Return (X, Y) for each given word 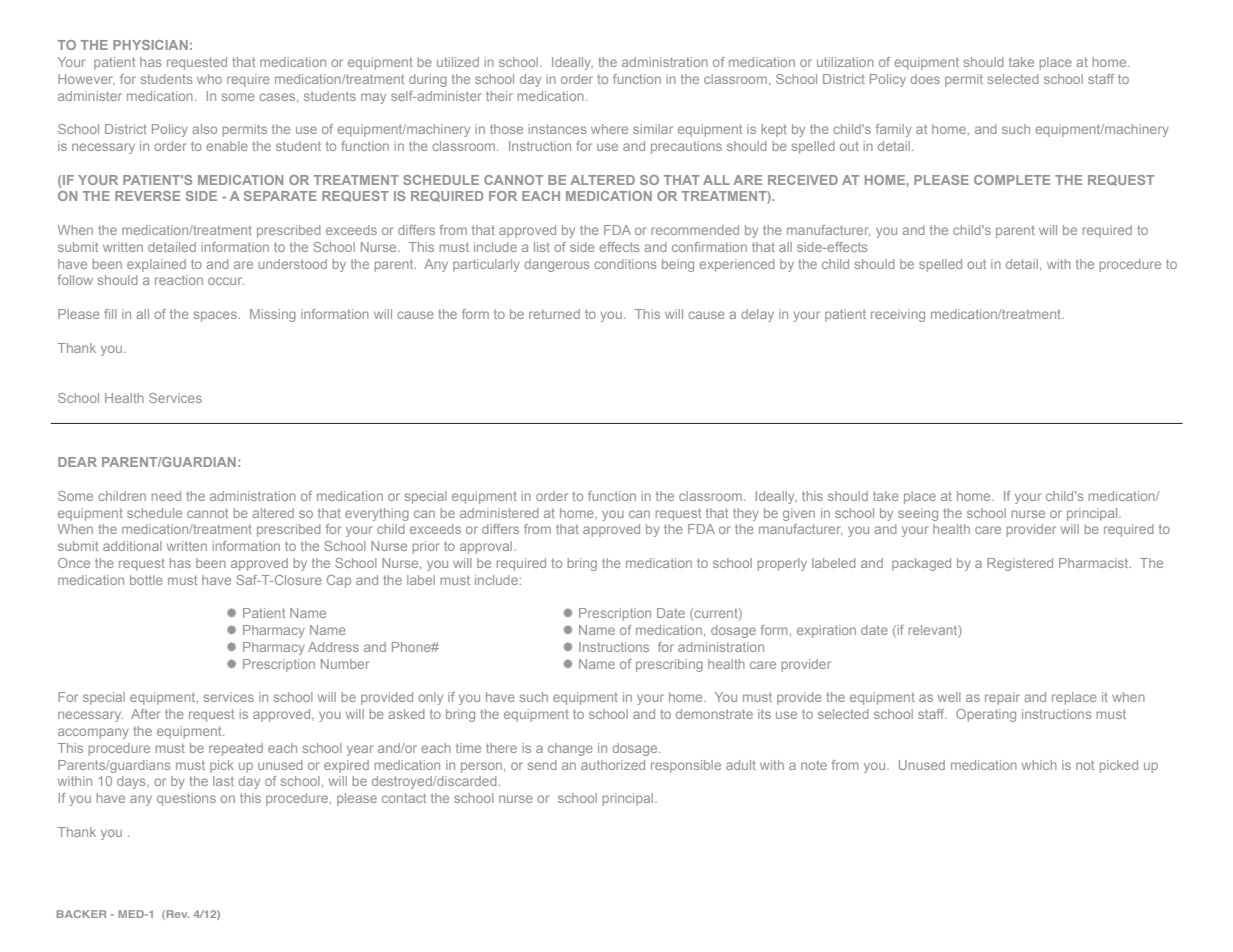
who (209, 79)
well (949, 697)
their (499, 96)
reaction (179, 280)
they (746, 514)
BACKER (81, 914)
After (146, 714)
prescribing (669, 665)
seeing (918, 514)
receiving (898, 315)
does (925, 79)
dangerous (557, 265)
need (166, 496)
